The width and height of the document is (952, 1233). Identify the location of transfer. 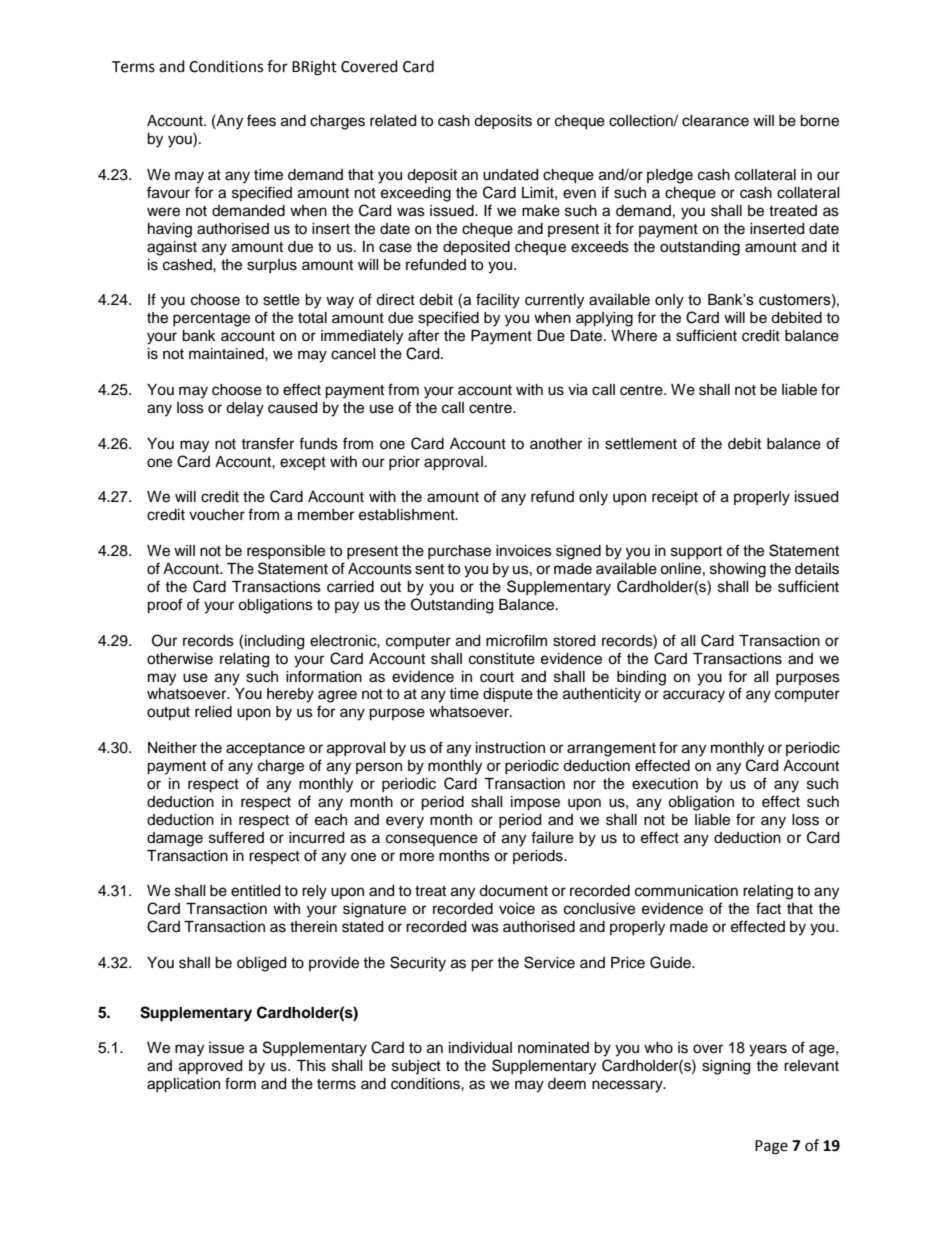
(267, 443).
